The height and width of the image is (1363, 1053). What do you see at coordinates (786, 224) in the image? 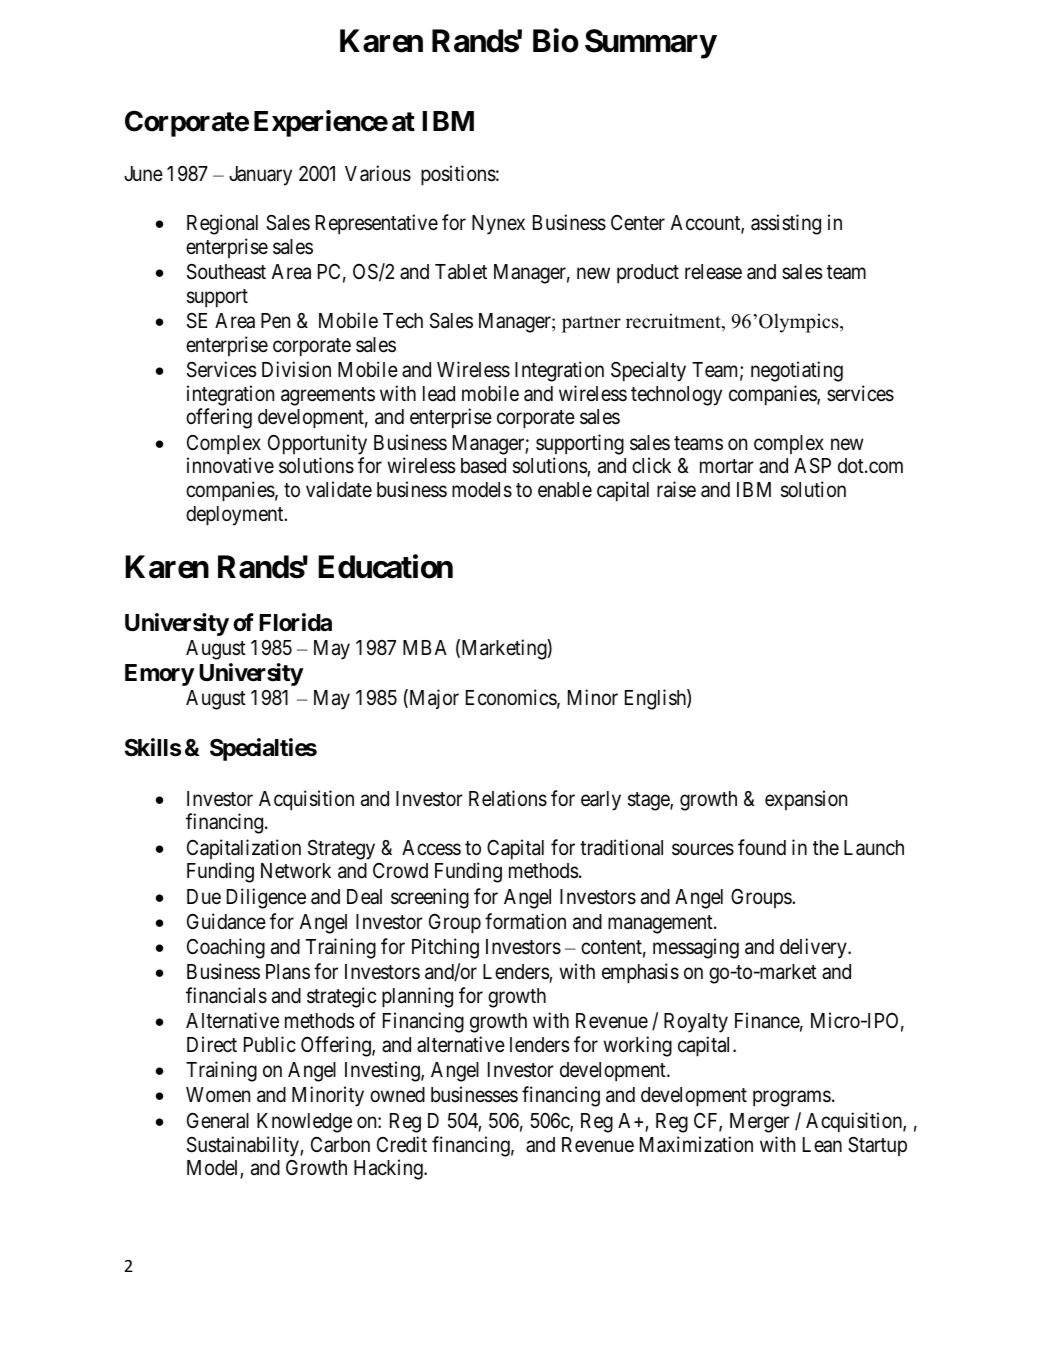
I see `assisting` at bounding box center [786, 224].
